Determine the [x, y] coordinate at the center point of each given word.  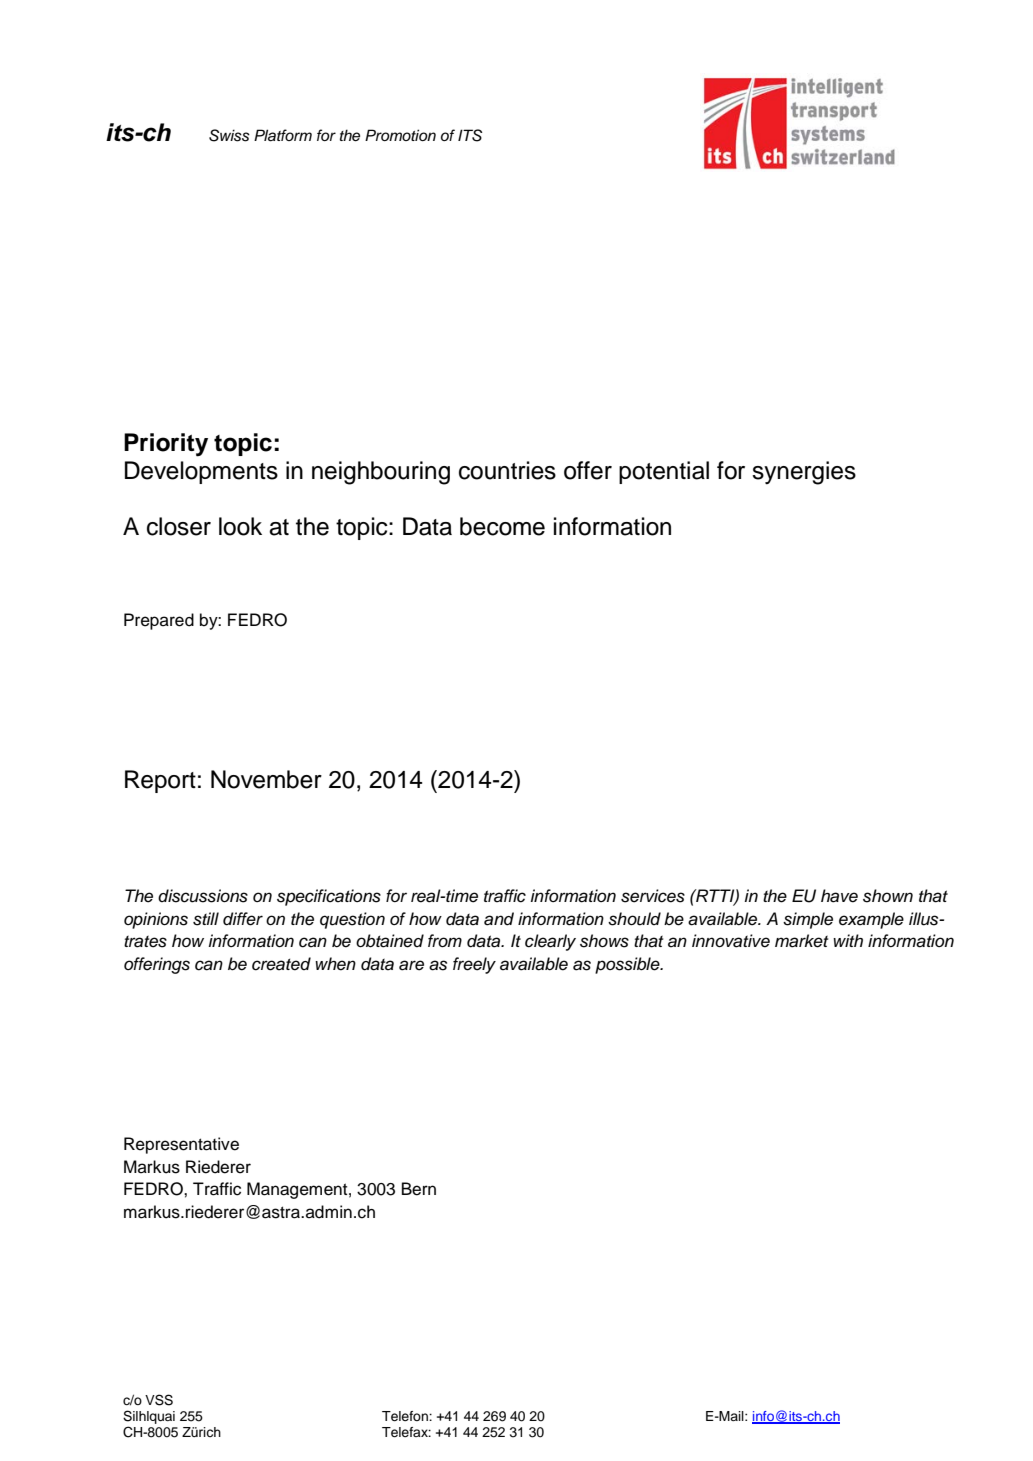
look [240, 526]
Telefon [406, 1416]
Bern [419, 1189]
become [502, 526]
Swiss [229, 135]
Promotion [400, 135]
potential [664, 472]
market [801, 941]
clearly [550, 942]
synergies [804, 473]
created [281, 964]
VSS [159, 1400]
